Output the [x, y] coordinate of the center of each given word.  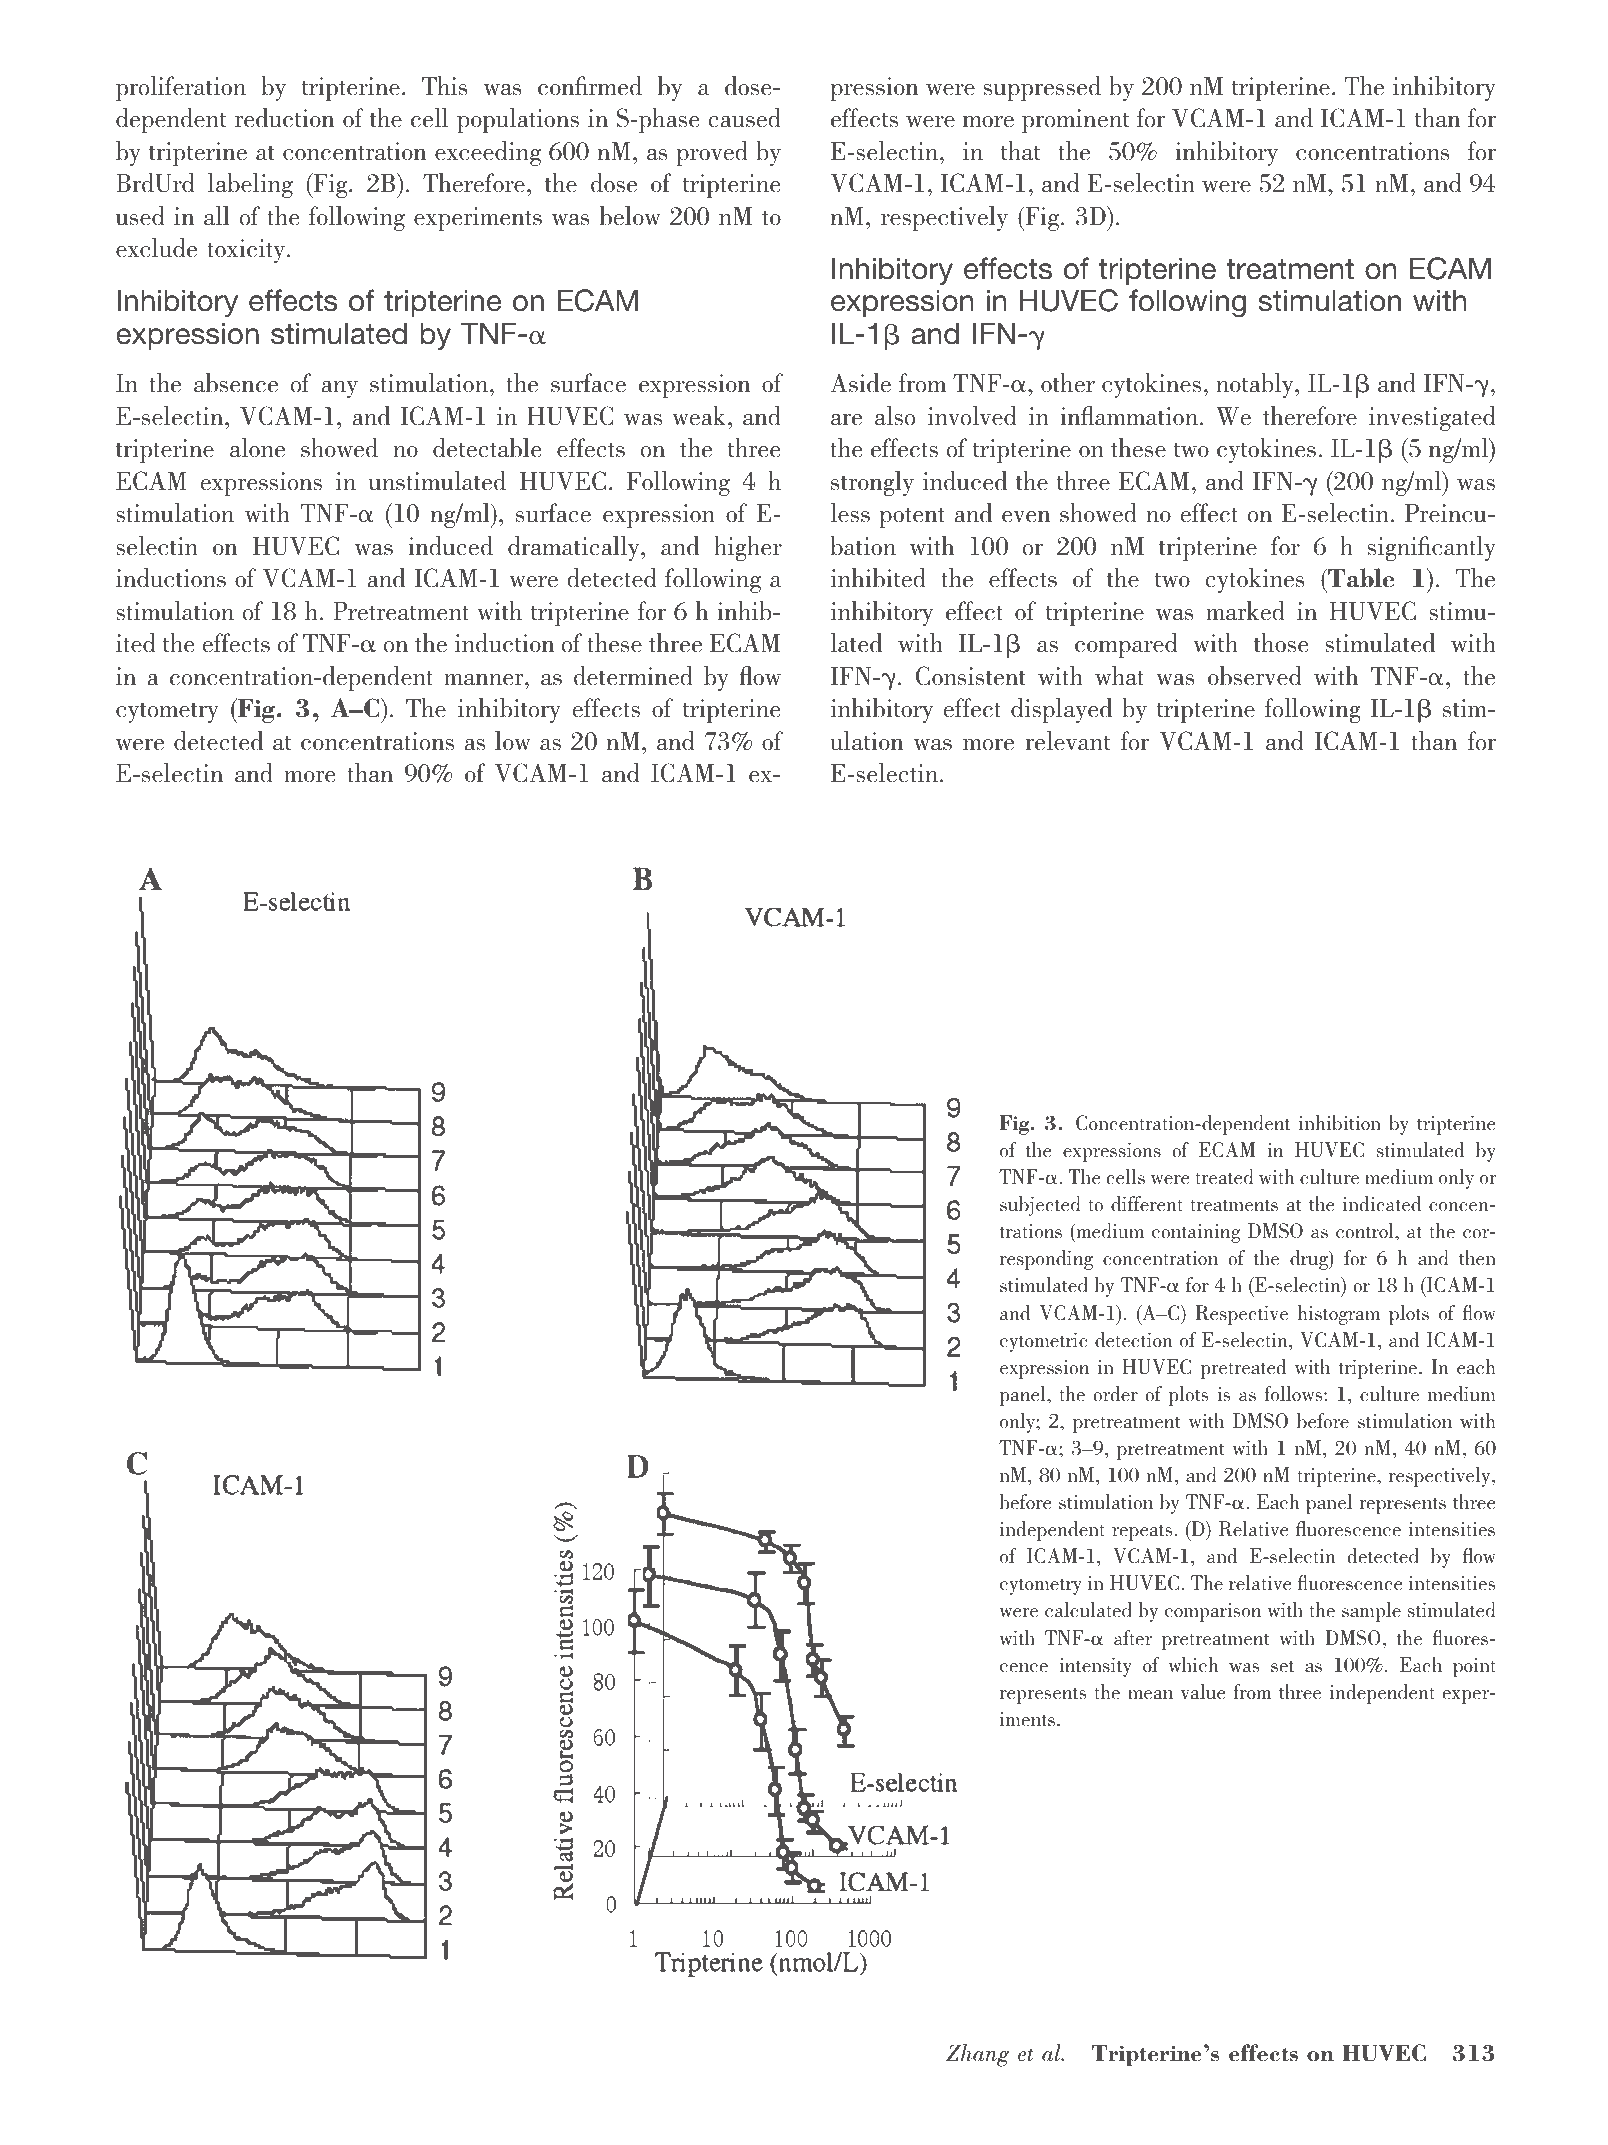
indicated [1382, 1204]
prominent [1075, 121]
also [895, 416]
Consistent [971, 676]
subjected [1040, 1206]
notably [1256, 385]
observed [1254, 676]
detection [1133, 1340]
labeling [250, 185]
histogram [1339, 1315]
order [1115, 1394]
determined [633, 676]
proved [712, 153]
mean [1150, 1695]
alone [257, 448]
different [1146, 1204]
